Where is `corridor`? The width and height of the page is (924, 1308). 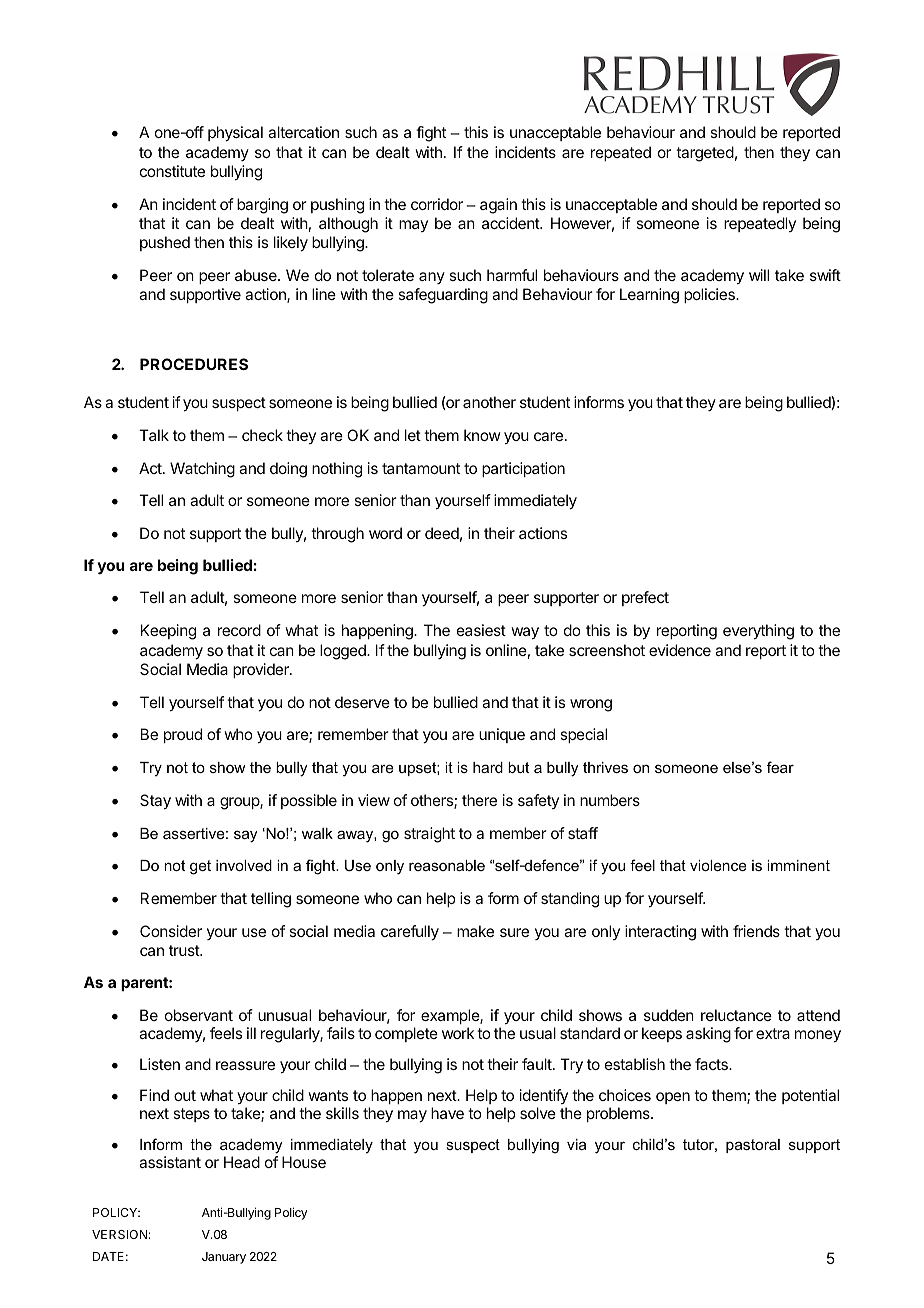 corridor is located at coordinates (437, 204).
